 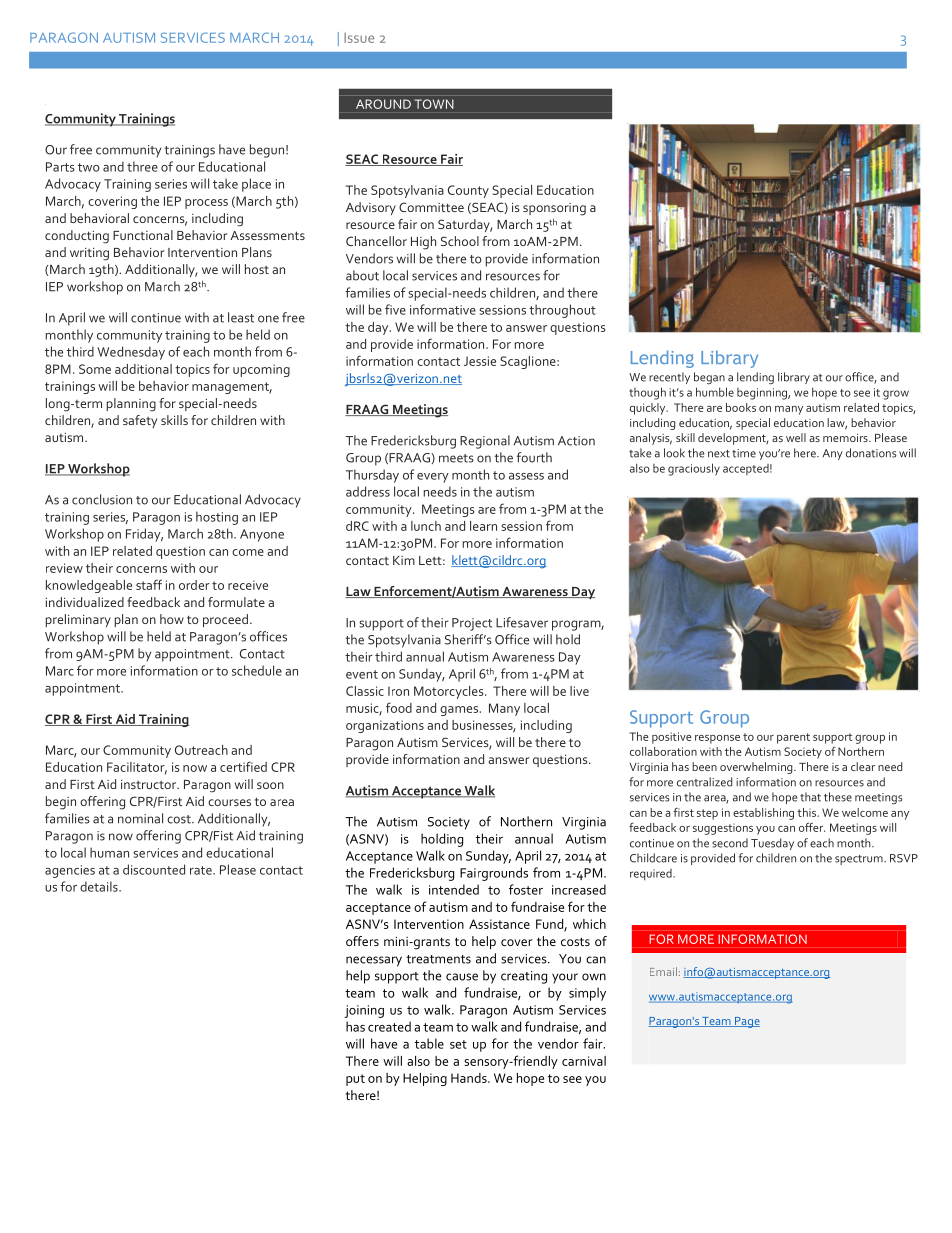 What do you see at coordinates (460, 711) in the screenshot?
I see `games` at bounding box center [460, 711].
